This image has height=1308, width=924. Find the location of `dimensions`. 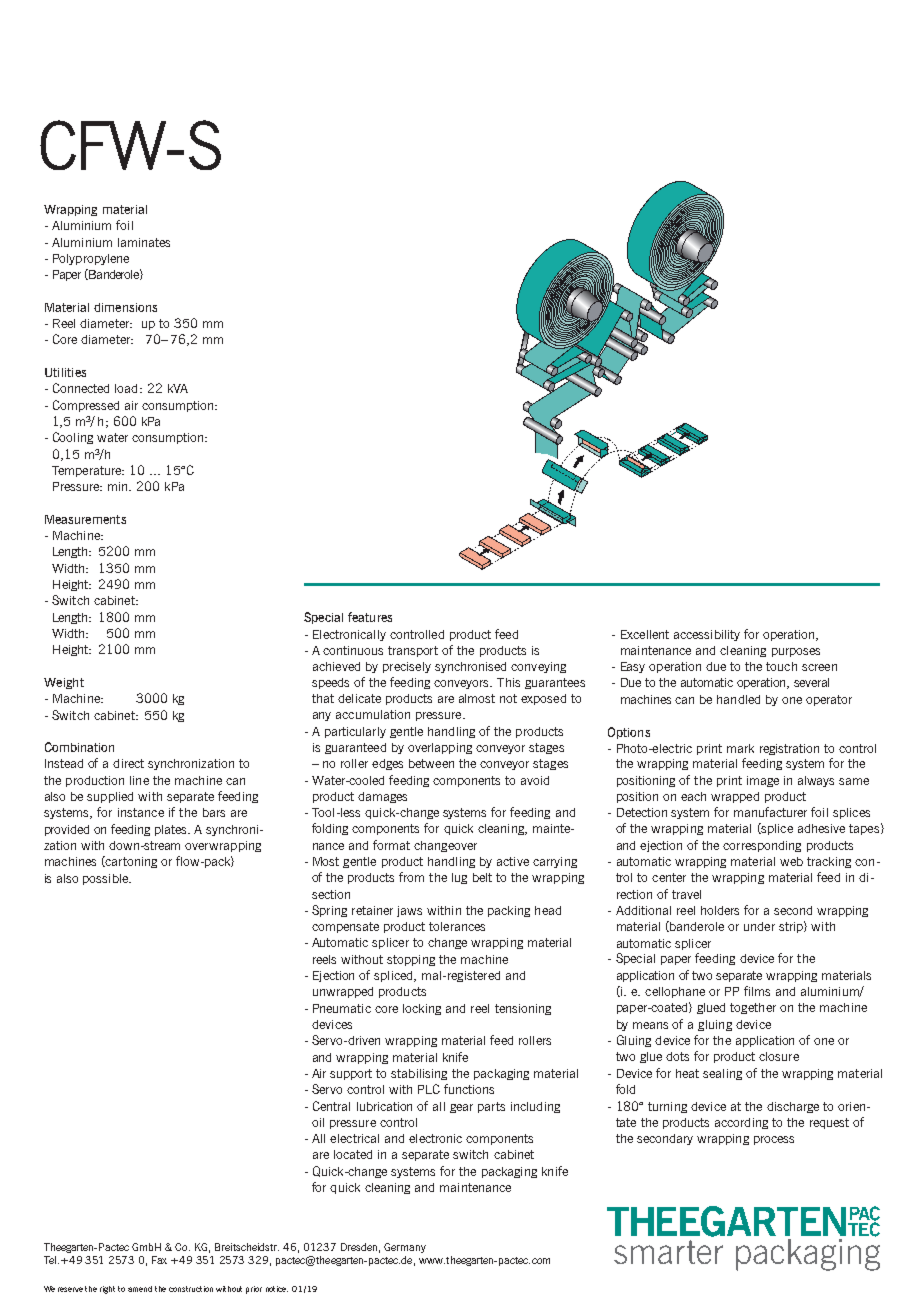

dimensions is located at coordinates (125, 307).
